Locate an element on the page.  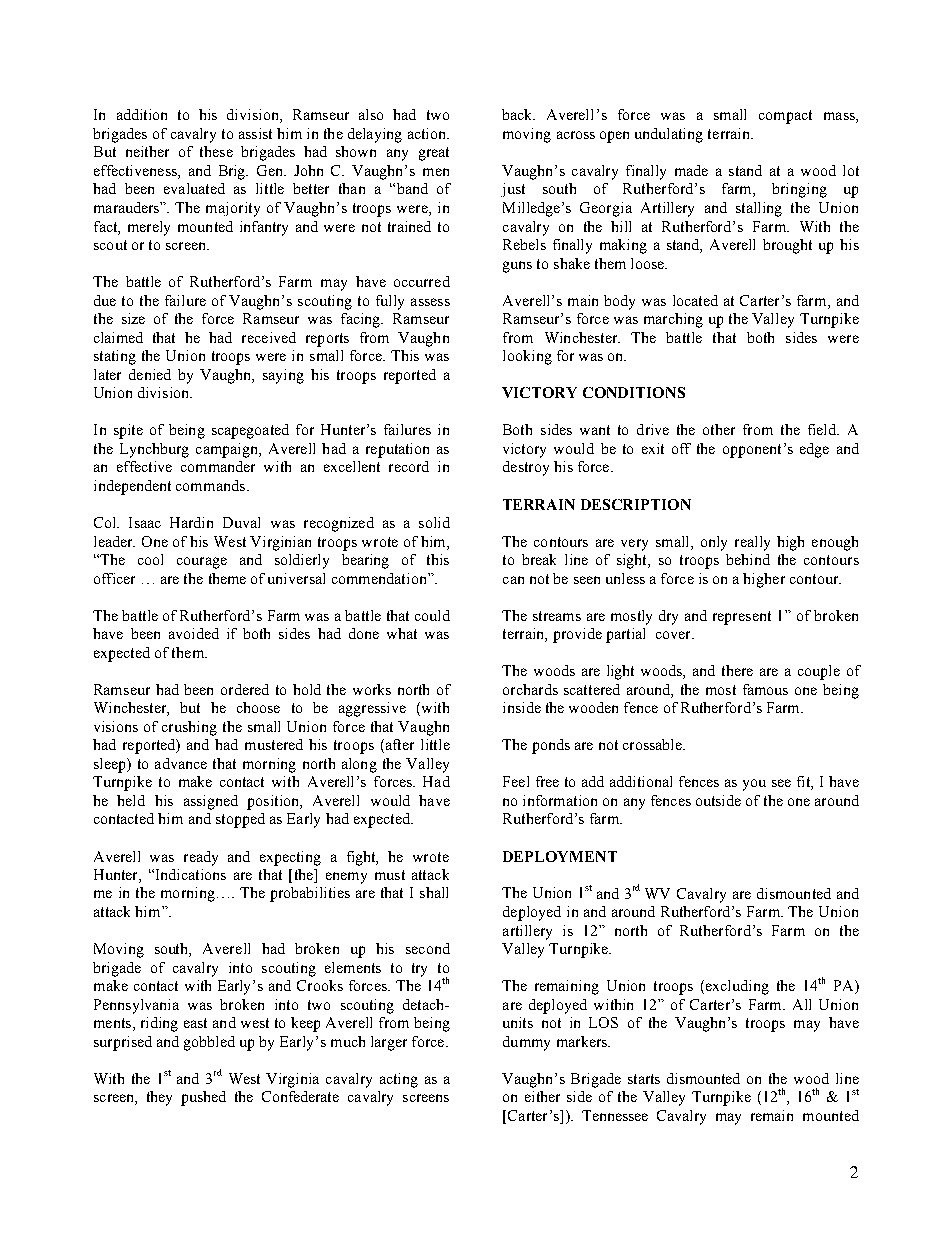
could is located at coordinates (432, 615).
